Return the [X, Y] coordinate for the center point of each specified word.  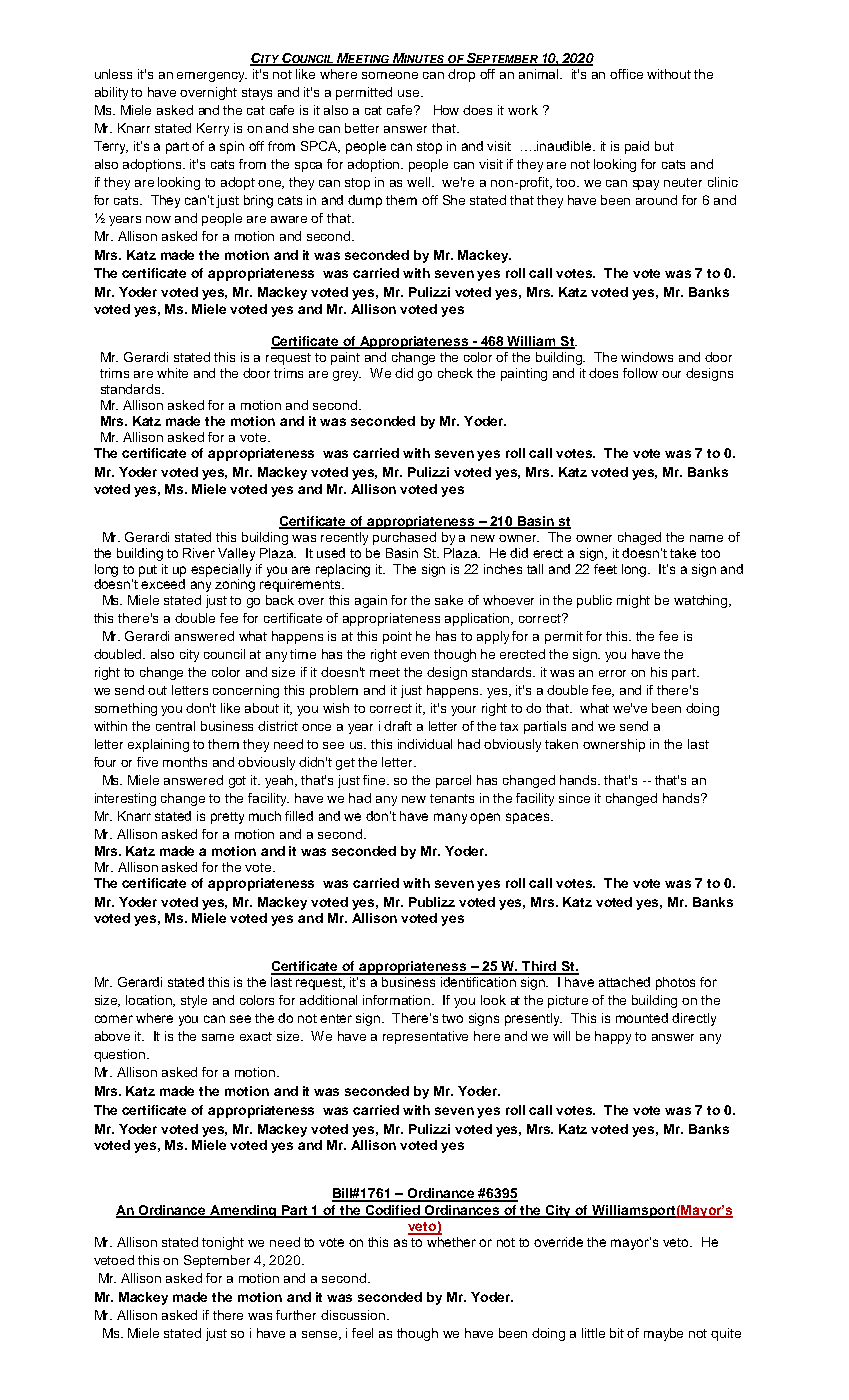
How [446, 110]
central [175, 726]
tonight [223, 1243]
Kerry [213, 129]
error [612, 673]
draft [398, 726]
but [664, 146]
